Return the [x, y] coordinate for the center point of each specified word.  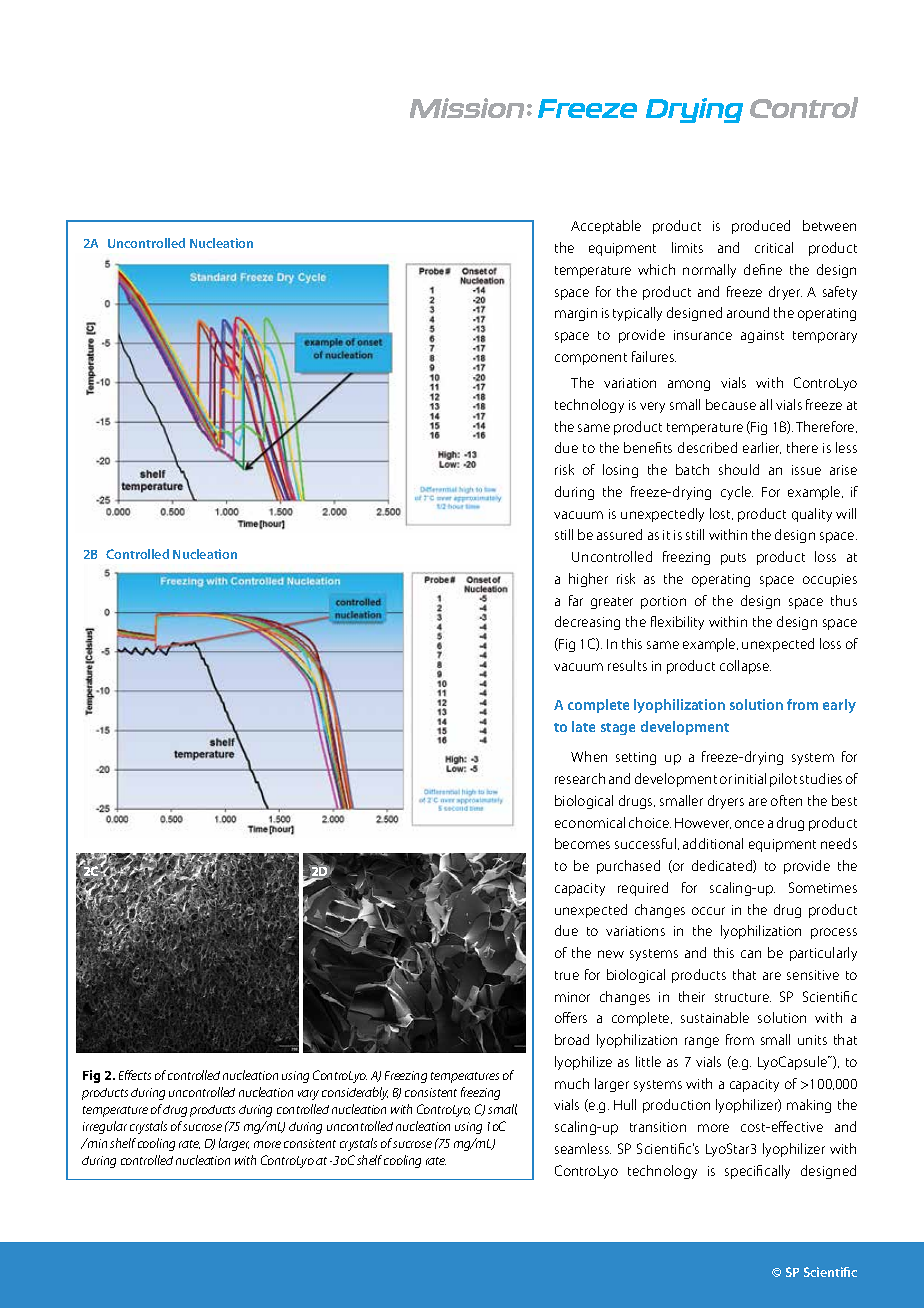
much [572, 1083]
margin [576, 314]
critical [774, 247]
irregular [105, 1127]
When [589, 756]
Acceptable [606, 227]
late [583, 726]
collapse [745, 667]
